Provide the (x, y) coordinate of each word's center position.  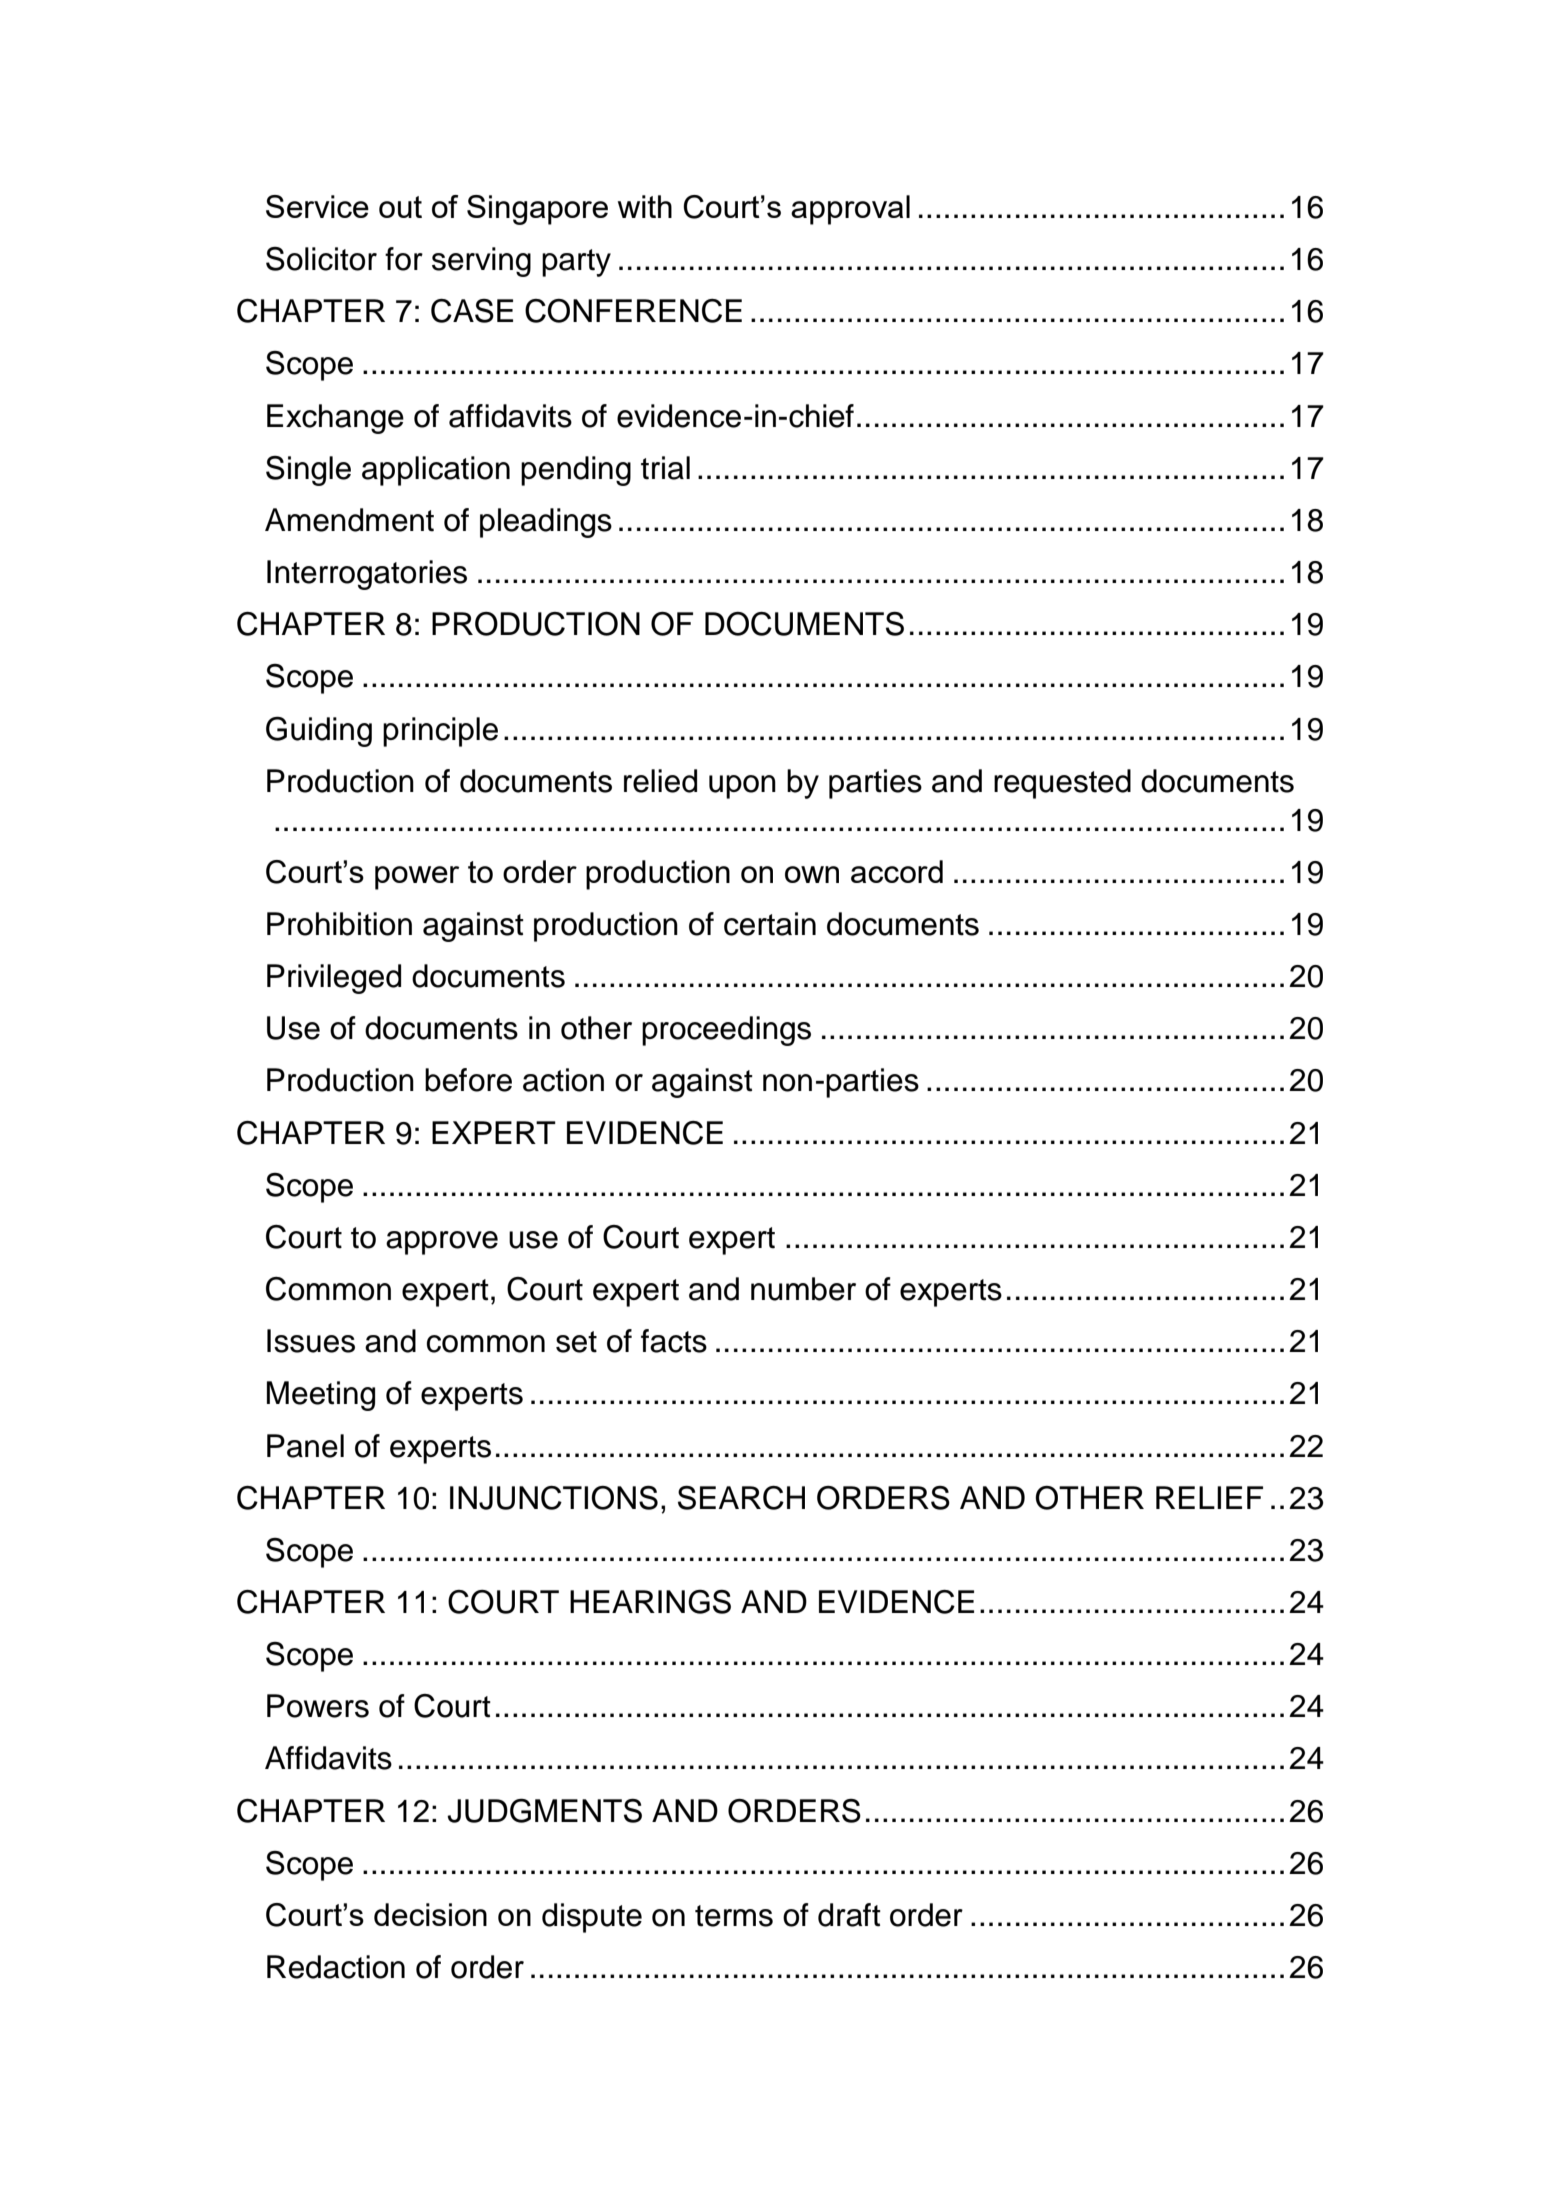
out (400, 207)
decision (430, 1914)
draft (849, 1915)
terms (734, 1916)
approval (850, 210)
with (645, 206)
